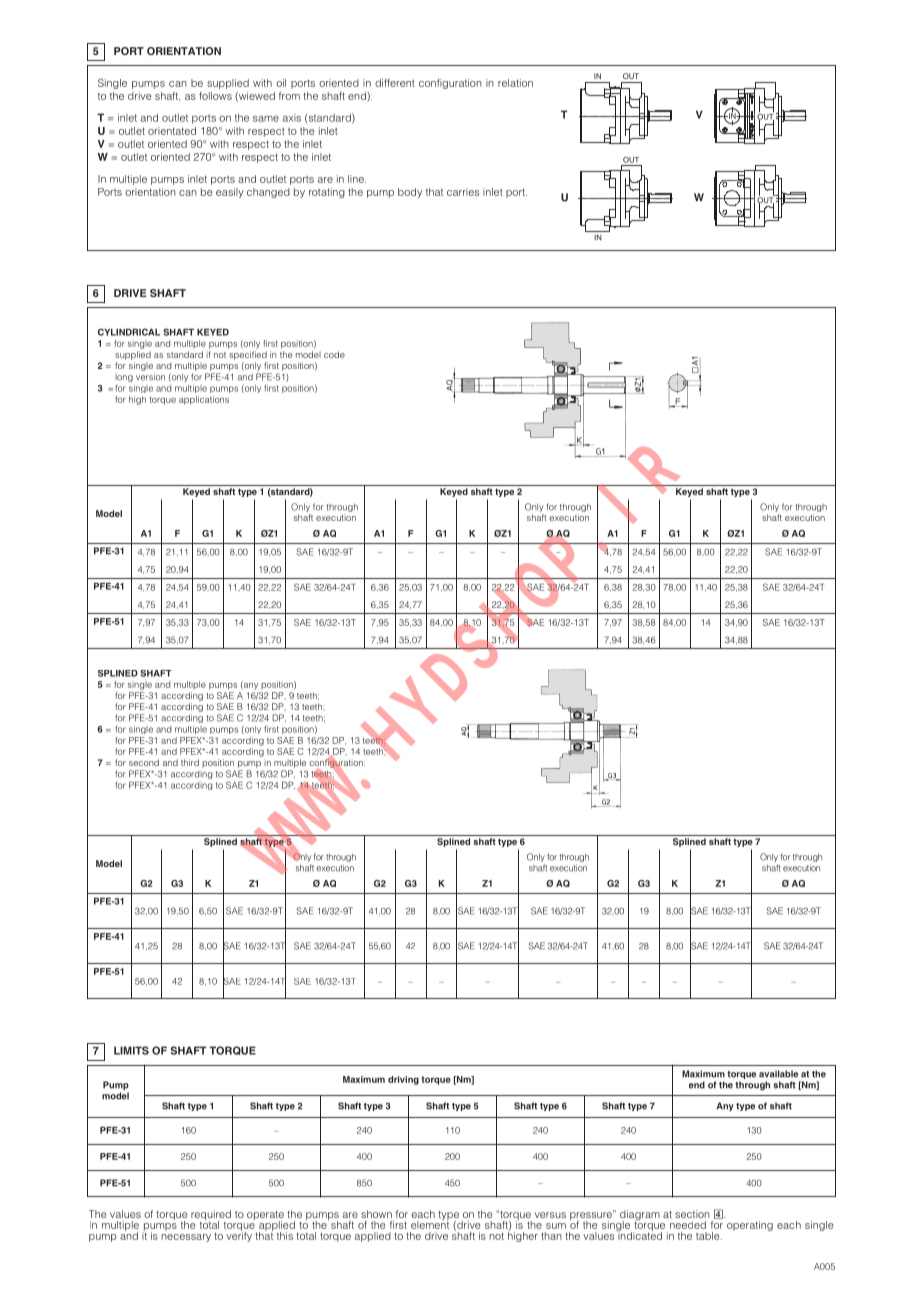  Describe the element at coordinates (190, 762) in the screenshot. I see `third` at that location.
